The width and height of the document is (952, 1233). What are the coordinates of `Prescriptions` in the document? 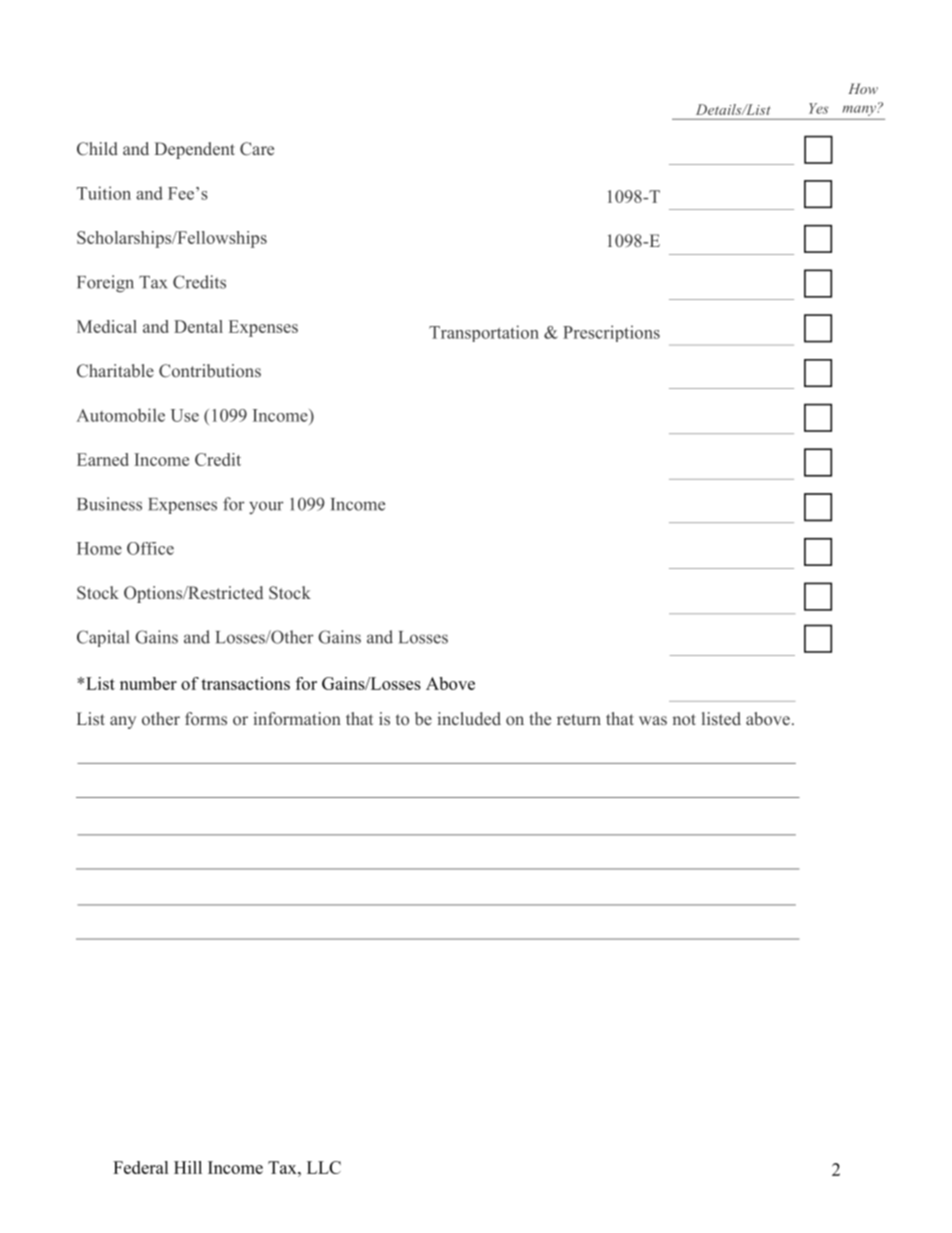 It's located at (611, 333).
